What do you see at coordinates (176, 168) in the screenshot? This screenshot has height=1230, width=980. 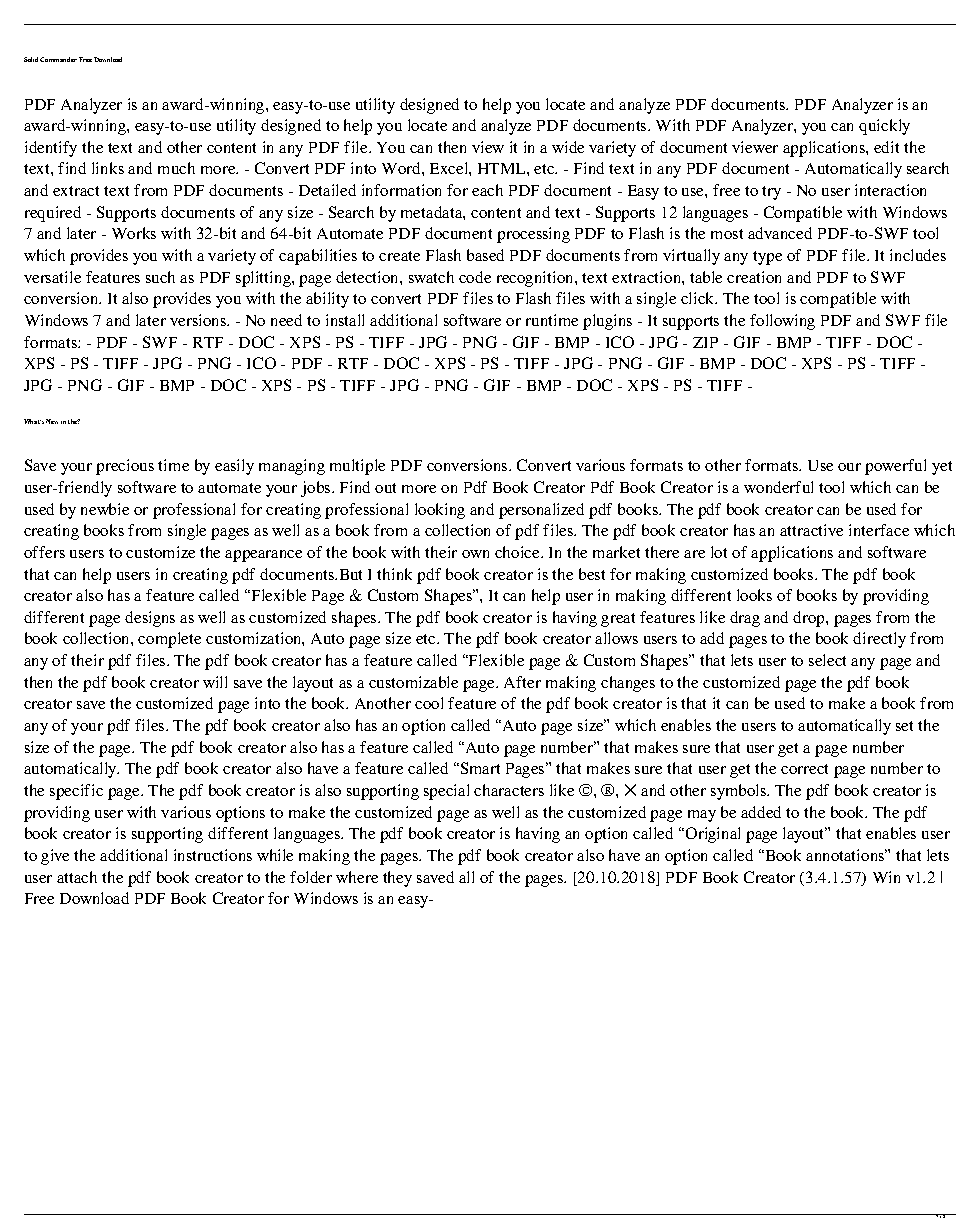 I see `much` at bounding box center [176, 168].
